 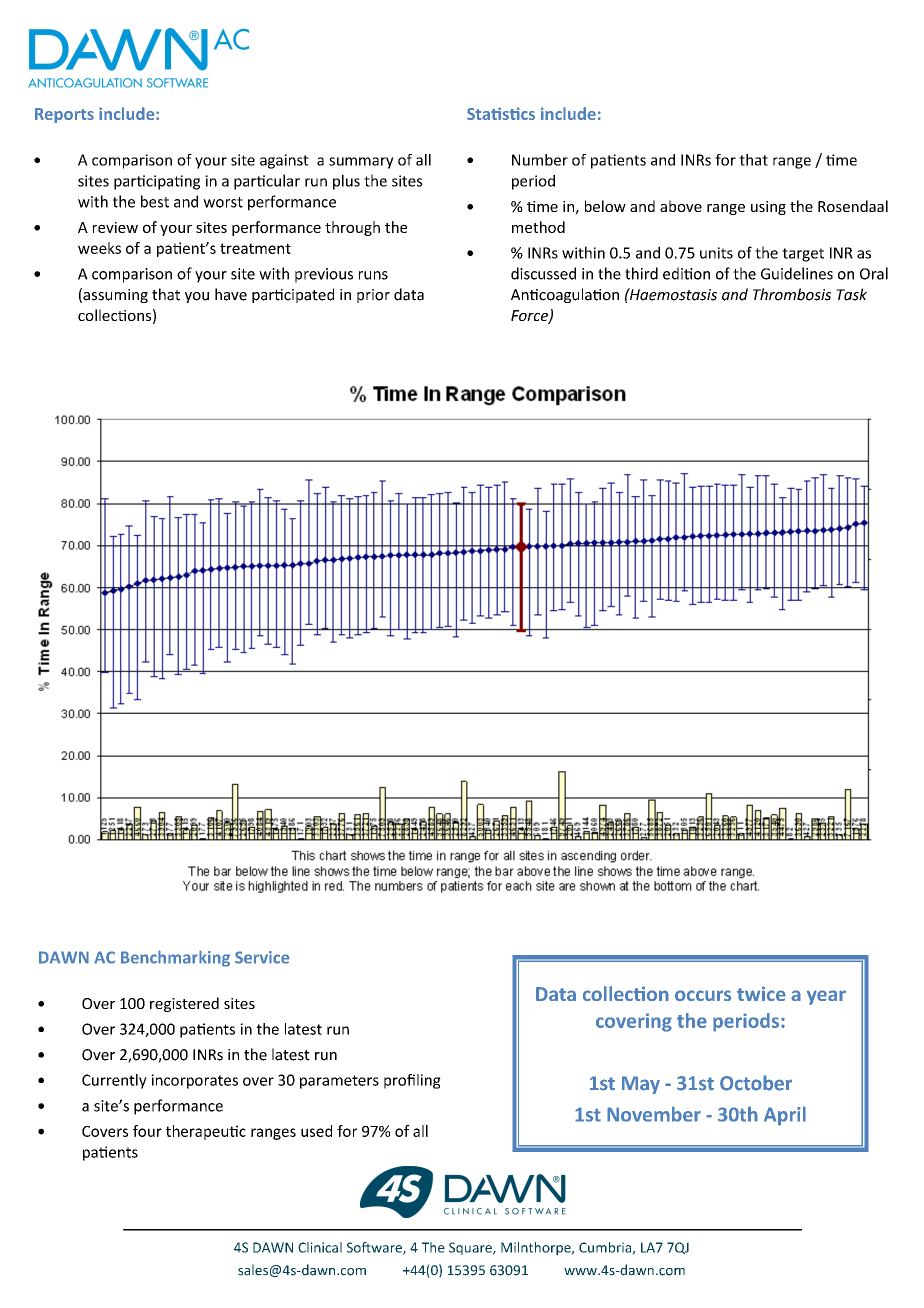 What do you see at coordinates (761, 993) in the screenshot?
I see `twice` at bounding box center [761, 993].
